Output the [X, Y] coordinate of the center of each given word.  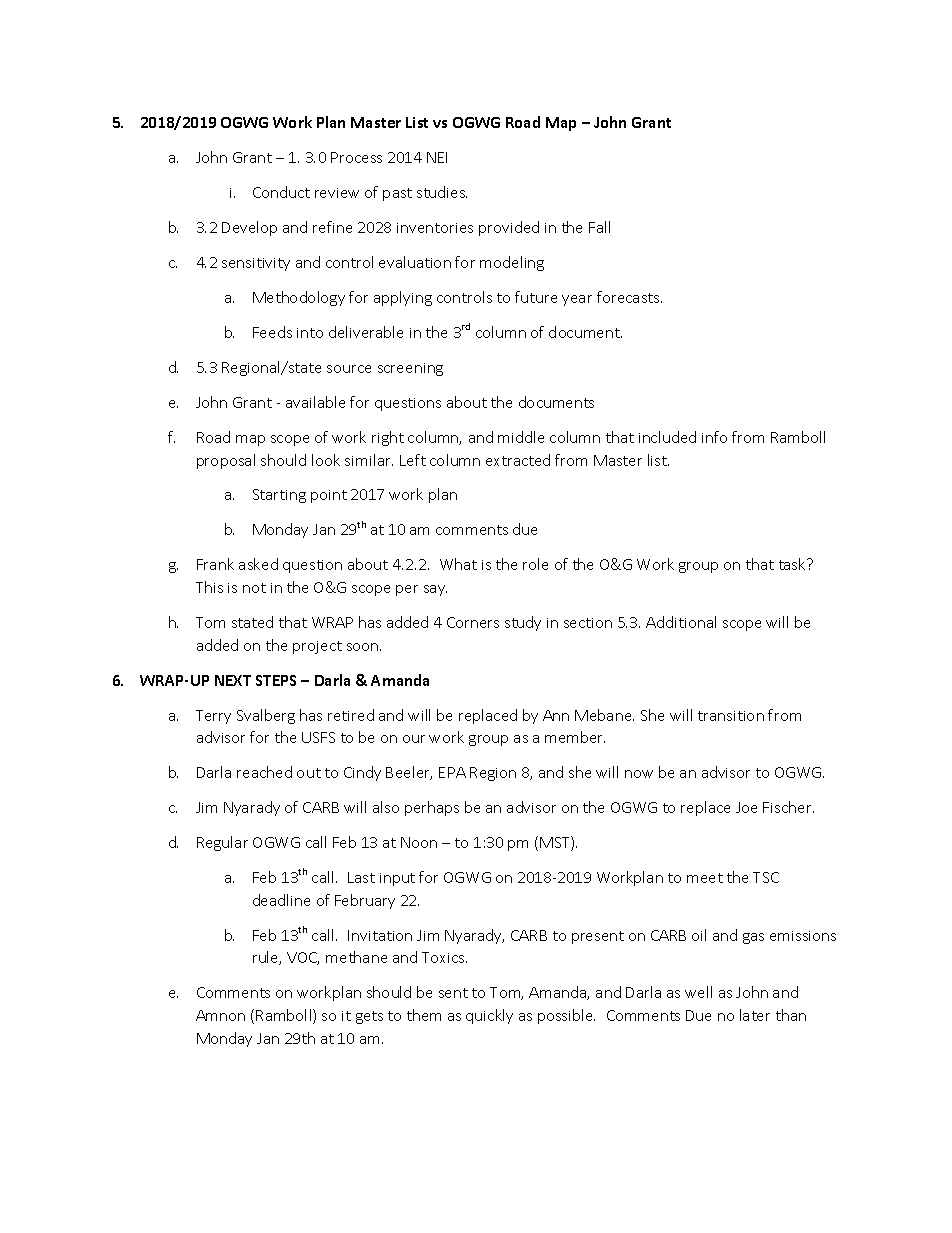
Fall [599, 227]
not [254, 588]
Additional [681, 622]
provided [509, 228]
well [698, 992]
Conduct [281, 192]
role [535, 564]
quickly [489, 1016]
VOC [303, 958]
